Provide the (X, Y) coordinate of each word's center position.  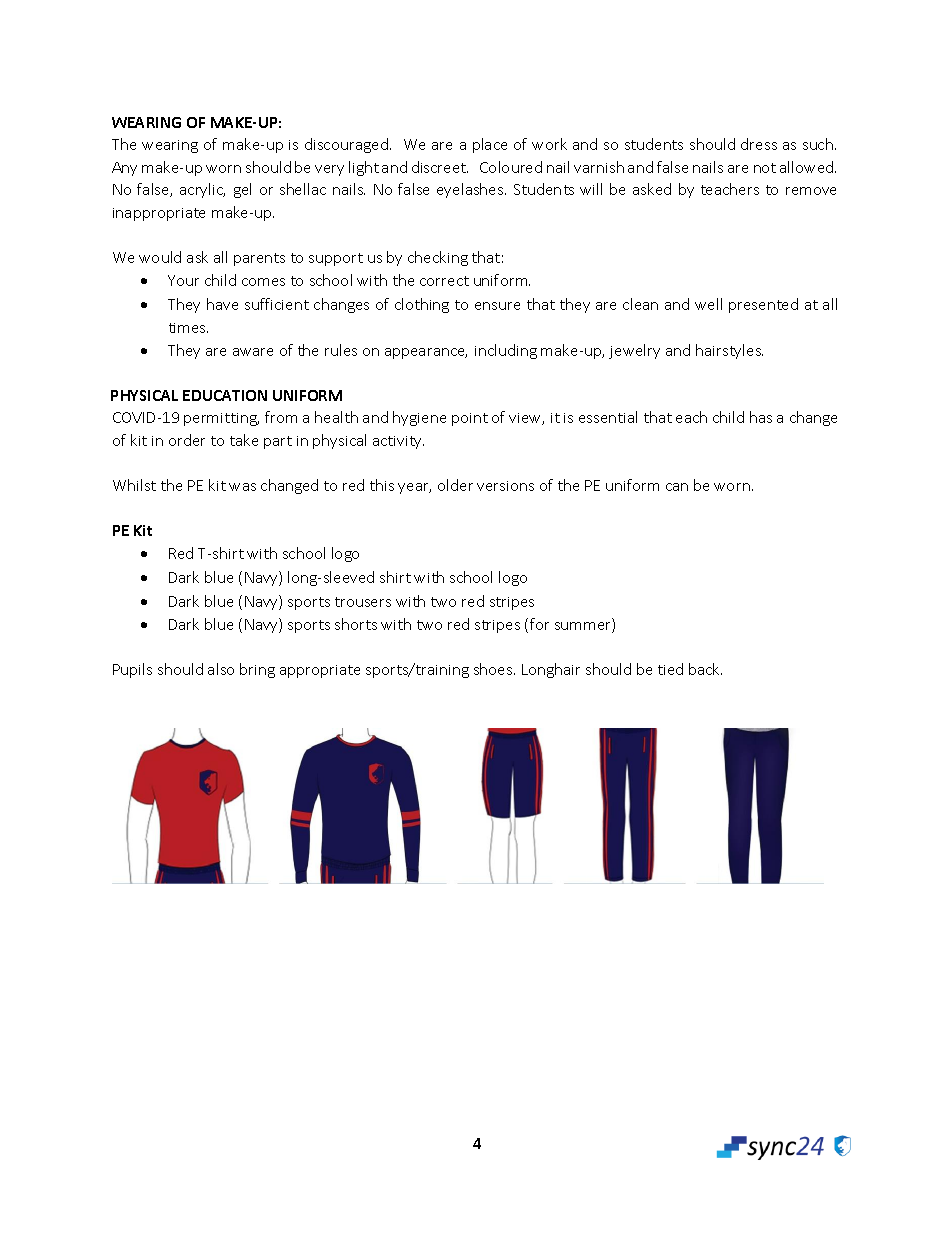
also (221, 669)
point (470, 419)
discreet (440, 167)
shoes (494, 669)
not (765, 168)
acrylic (202, 190)
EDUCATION (225, 395)
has (761, 417)
